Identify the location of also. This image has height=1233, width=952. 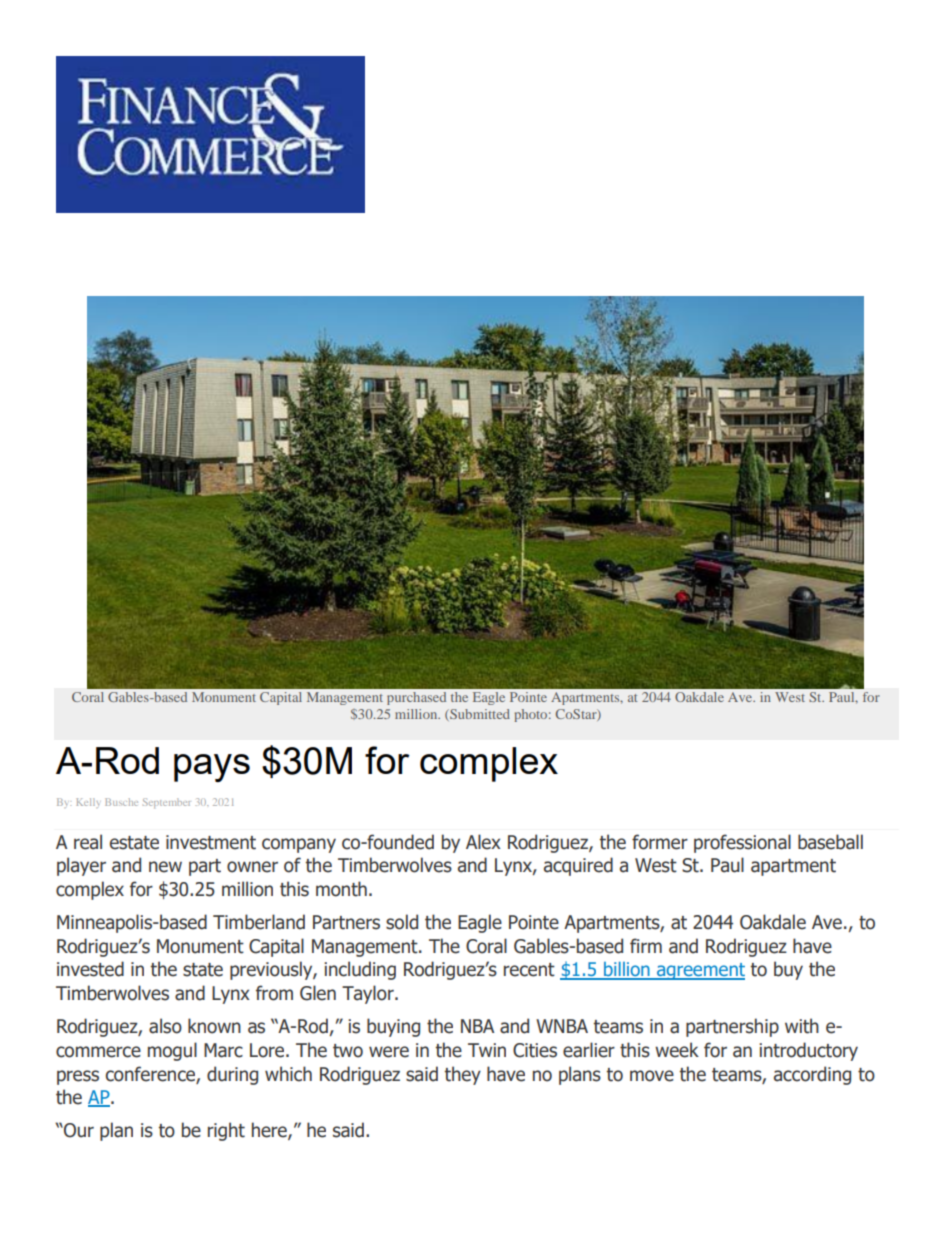
(165, 1026).
